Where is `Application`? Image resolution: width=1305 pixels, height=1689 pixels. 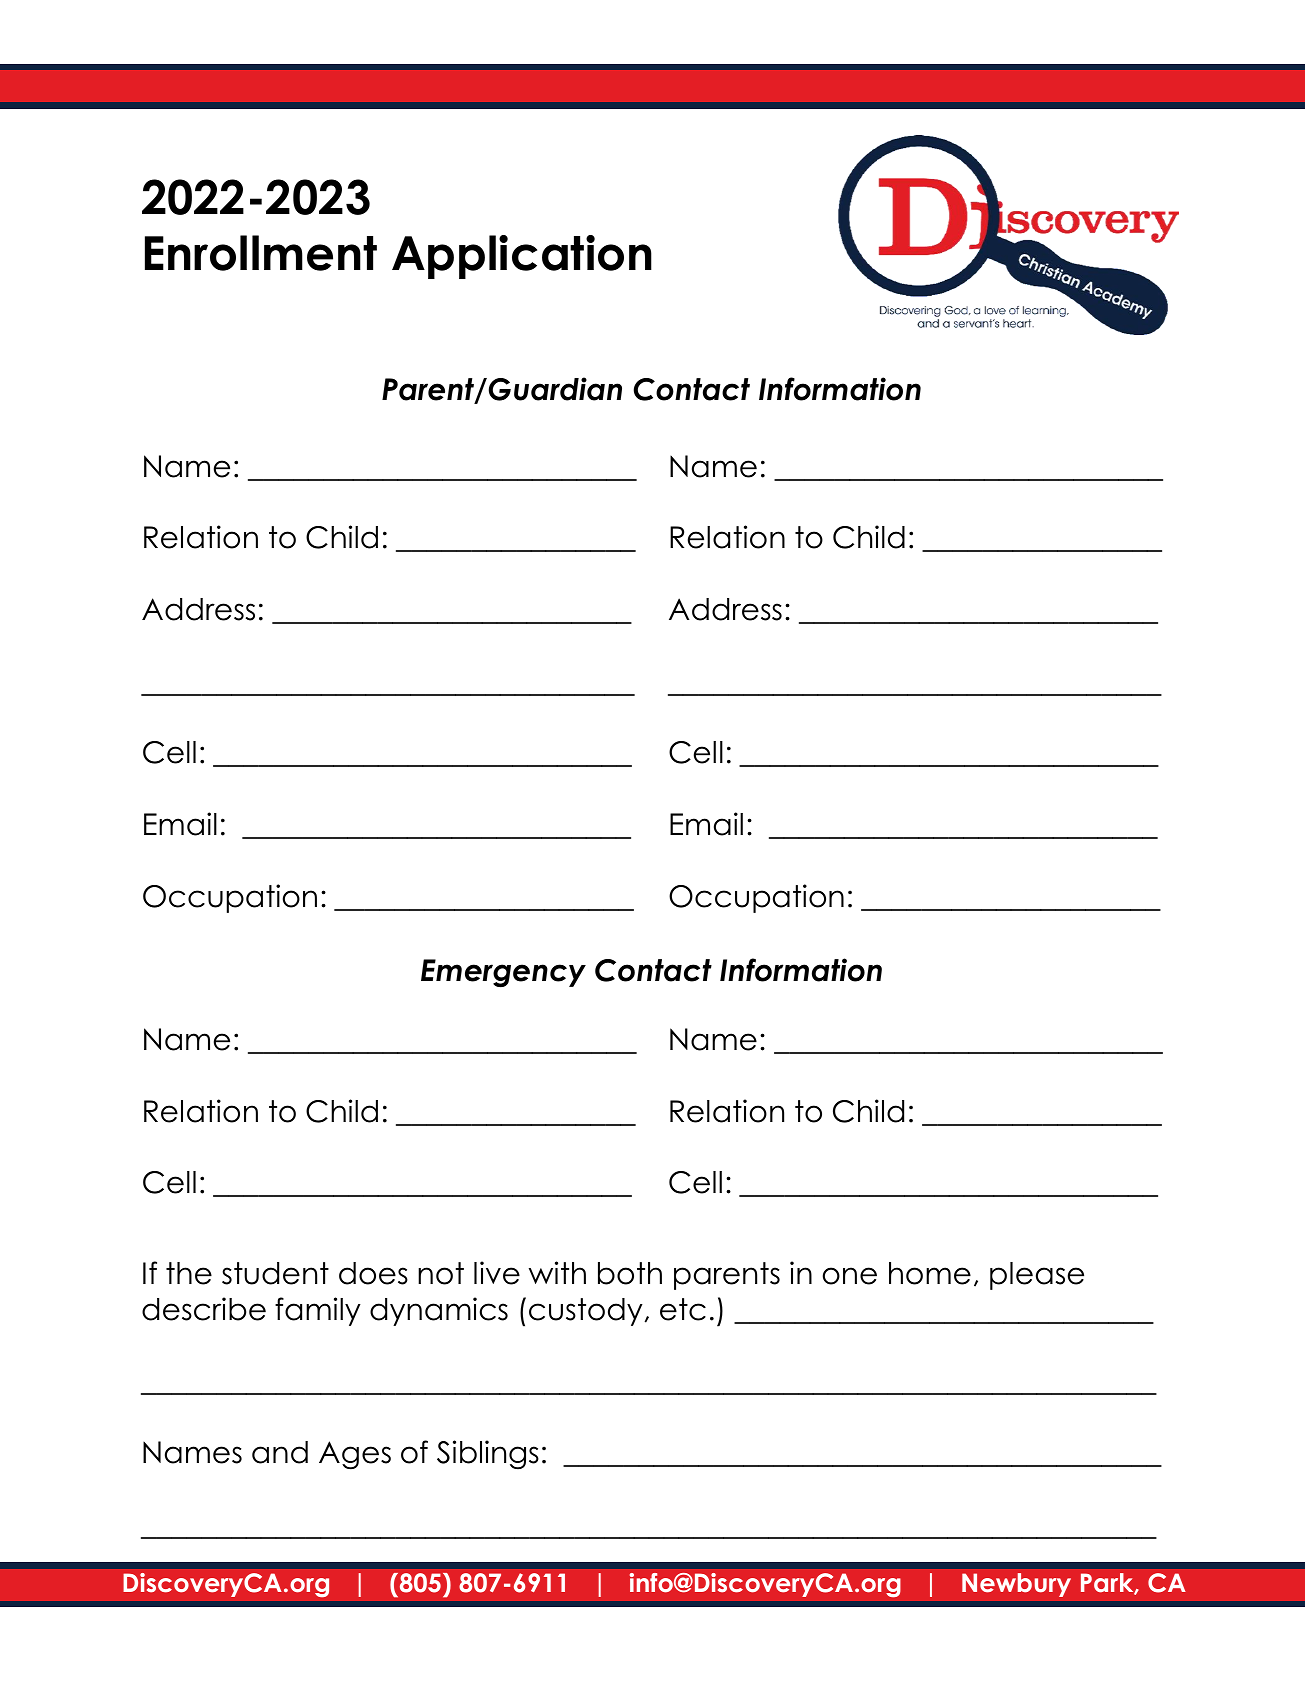
Application is located at coordinates (522, 257).
